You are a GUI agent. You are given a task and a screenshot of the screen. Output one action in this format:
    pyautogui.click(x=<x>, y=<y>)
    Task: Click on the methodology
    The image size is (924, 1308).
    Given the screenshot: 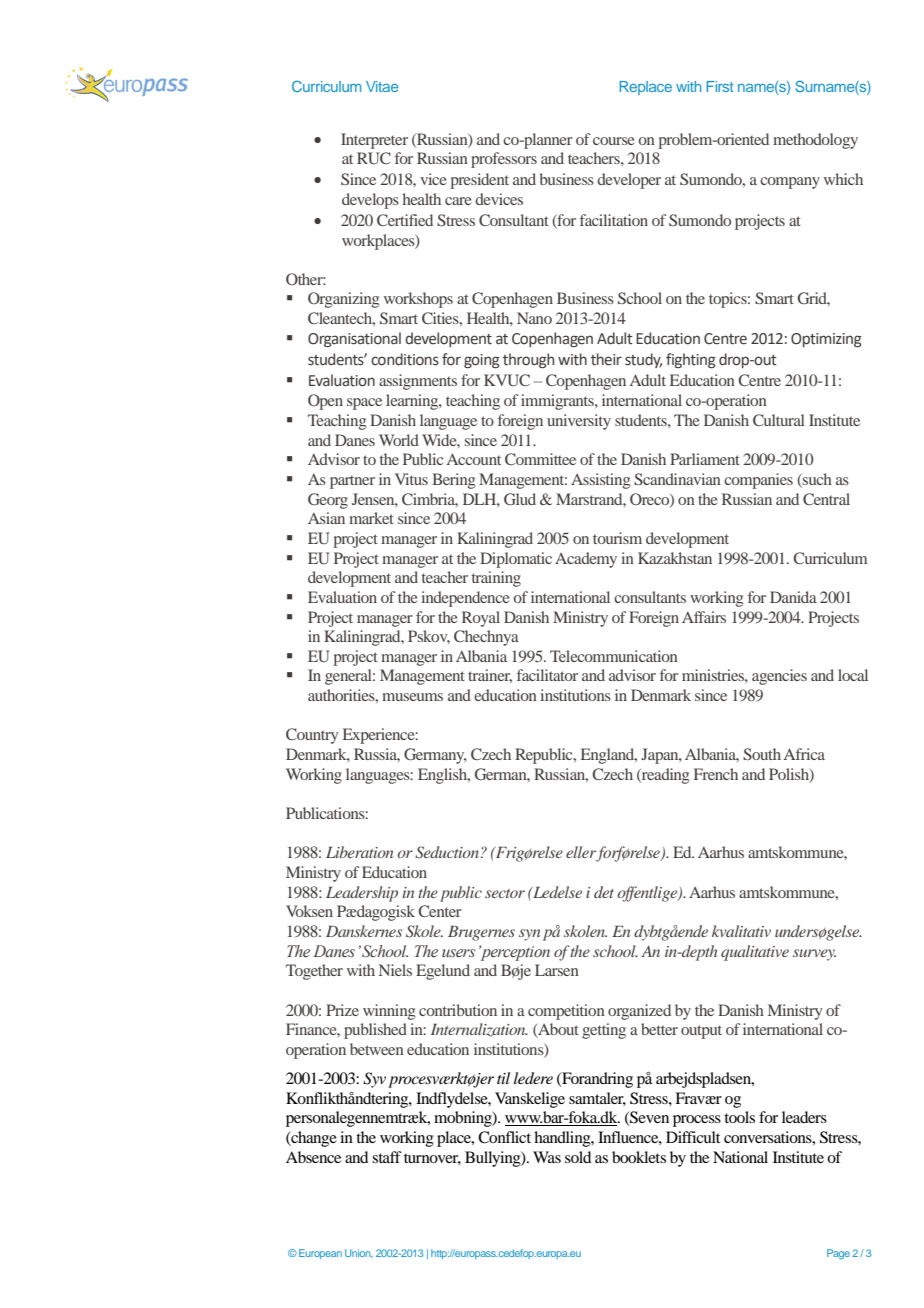 What is the action you would take?
    pyautogui.click(x=815, y=141)
